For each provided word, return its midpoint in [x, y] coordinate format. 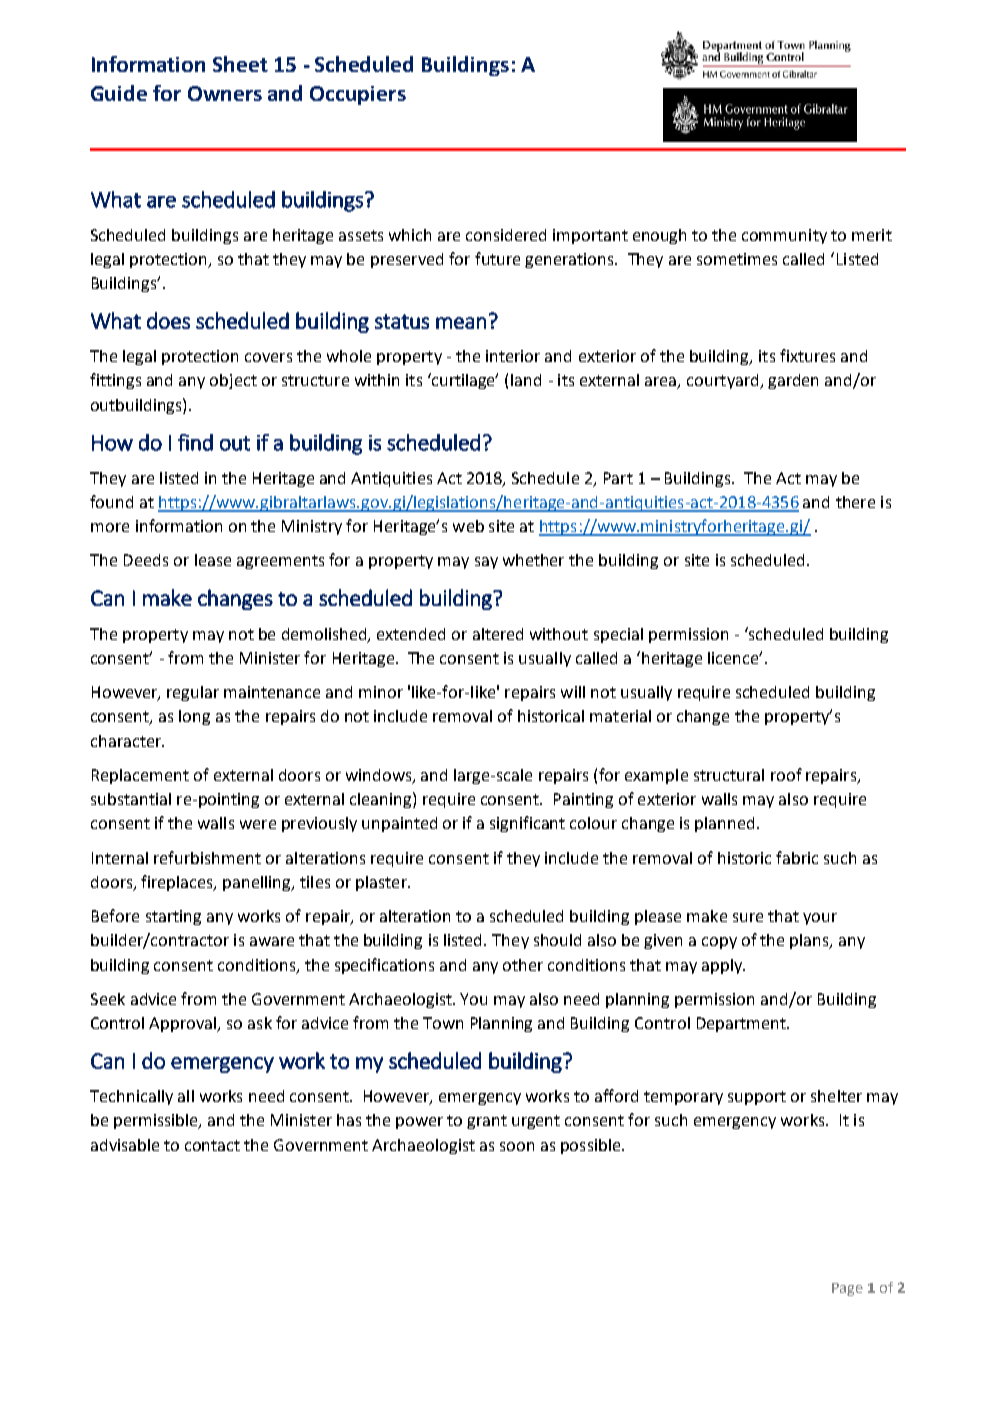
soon [517, 1146]
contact [212, 1145]
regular [193, 693]
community [784, 236]
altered [498, 634]
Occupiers [358, 95]
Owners [225, 93]
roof [786, 774]
